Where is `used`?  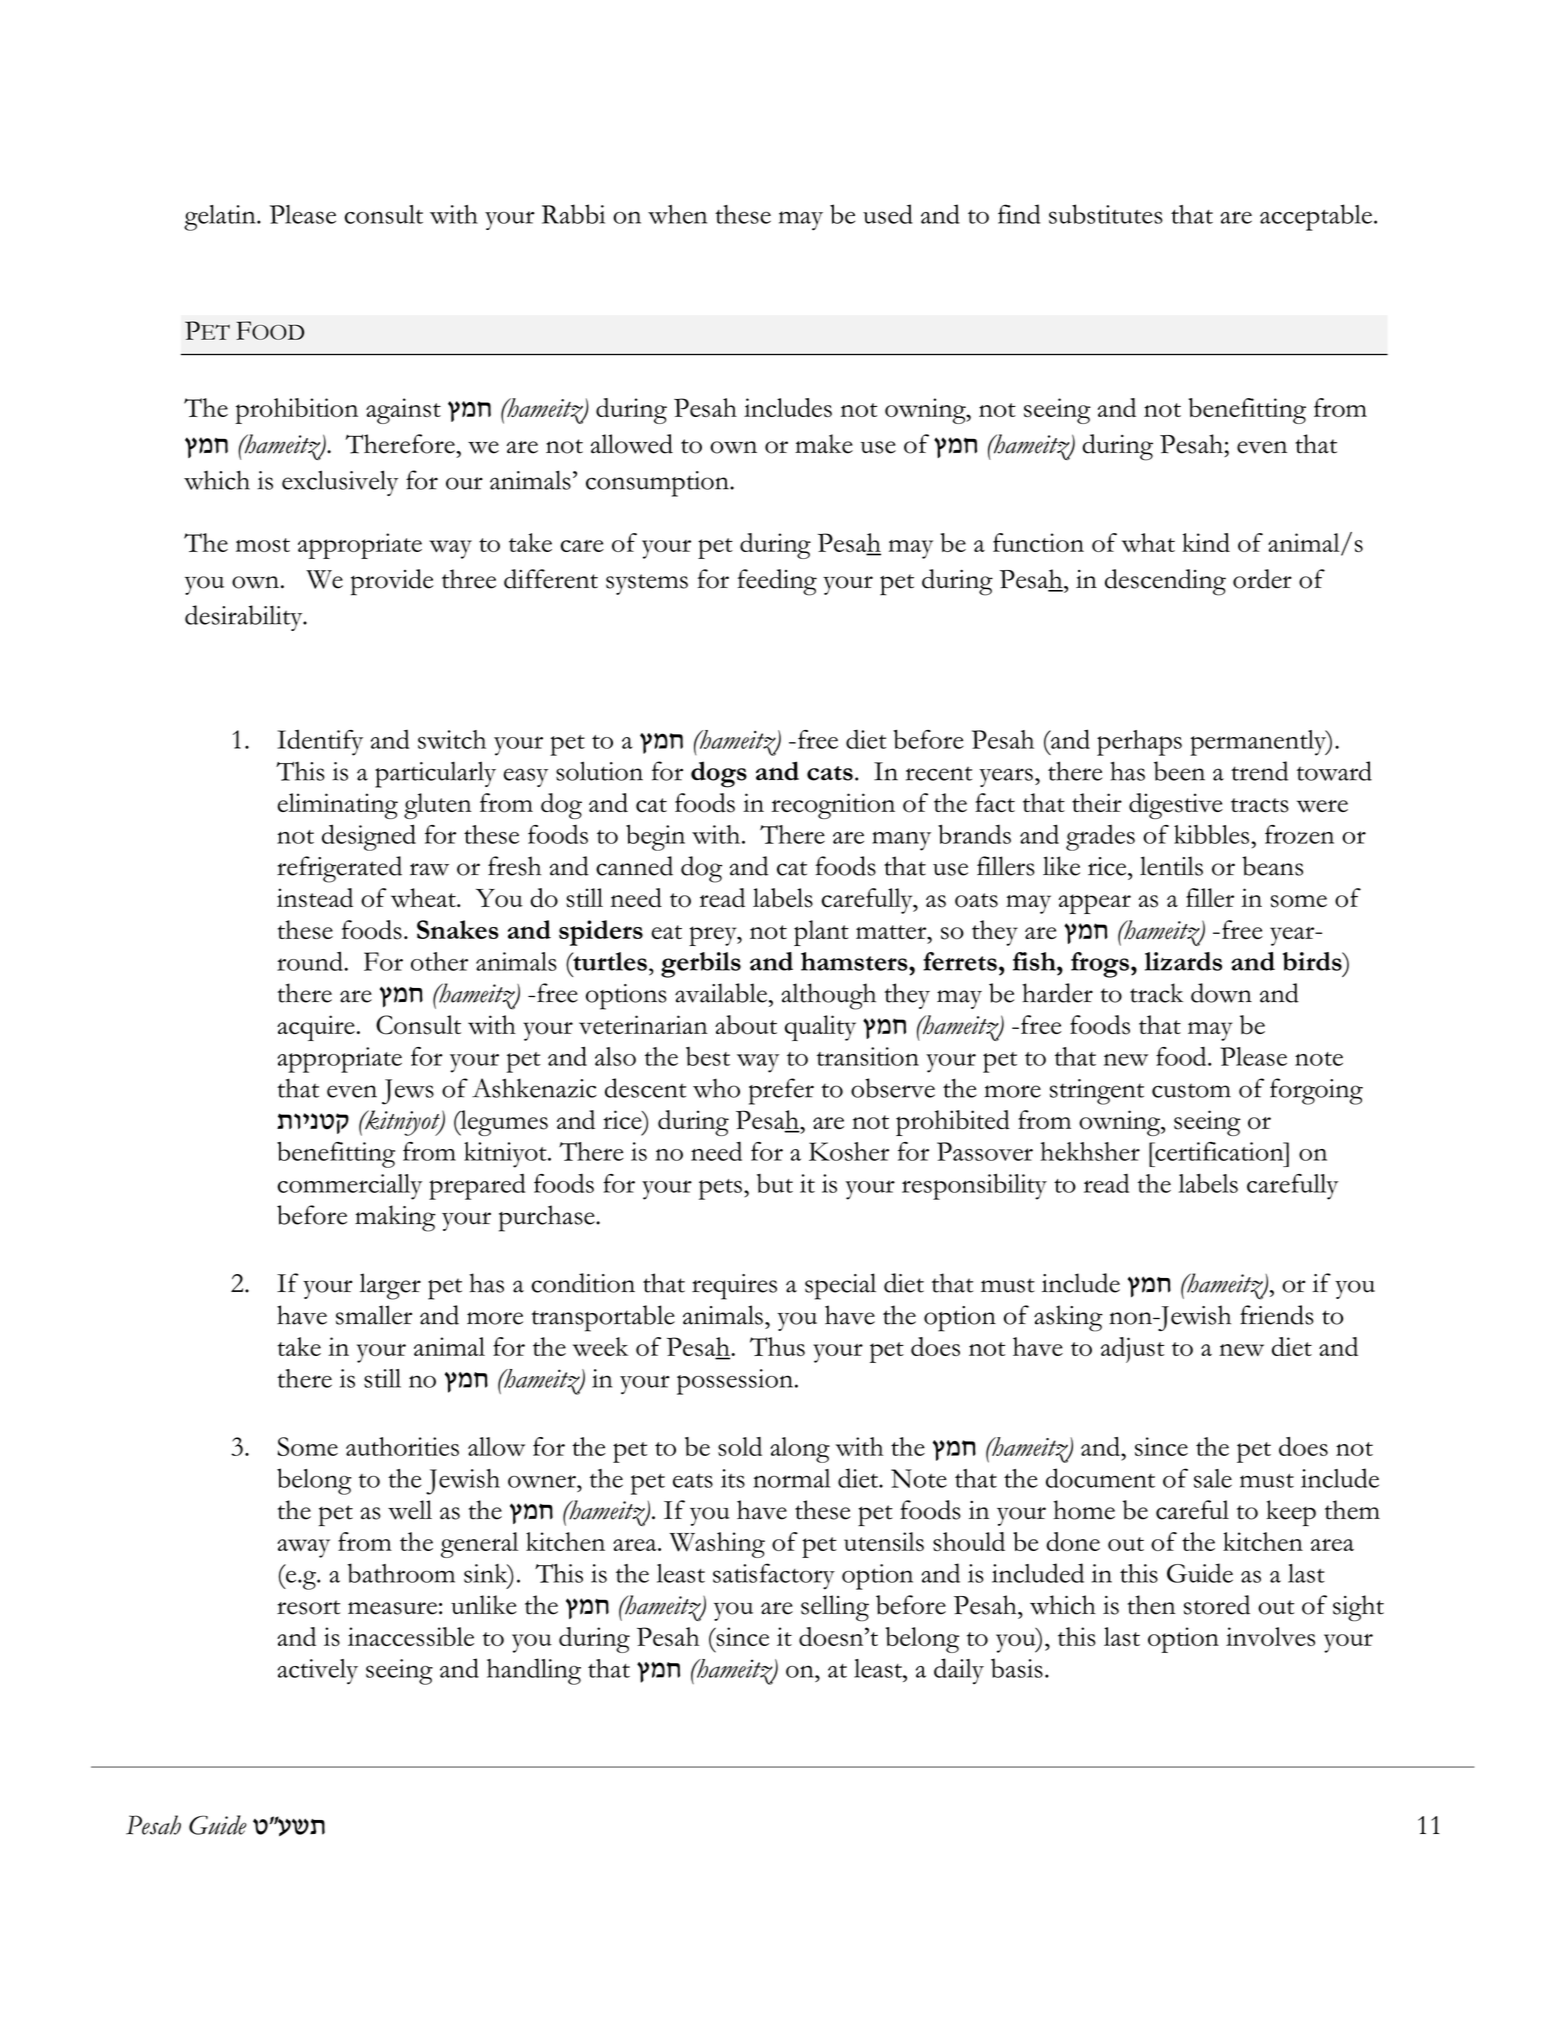 used is located at coordinates (888, 214).
